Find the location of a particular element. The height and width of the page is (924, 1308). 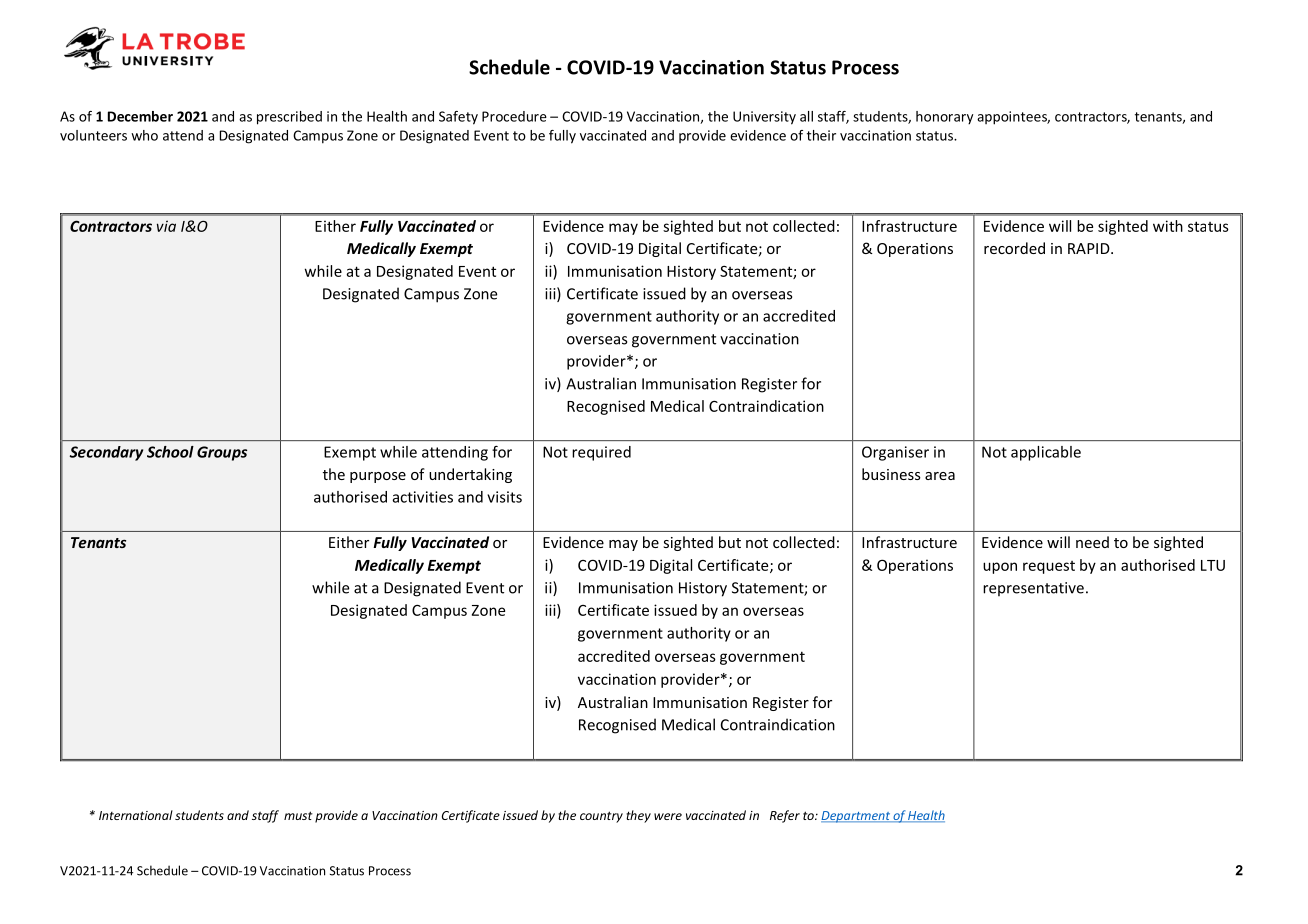

Groups is located at coordinates (222, 453).
